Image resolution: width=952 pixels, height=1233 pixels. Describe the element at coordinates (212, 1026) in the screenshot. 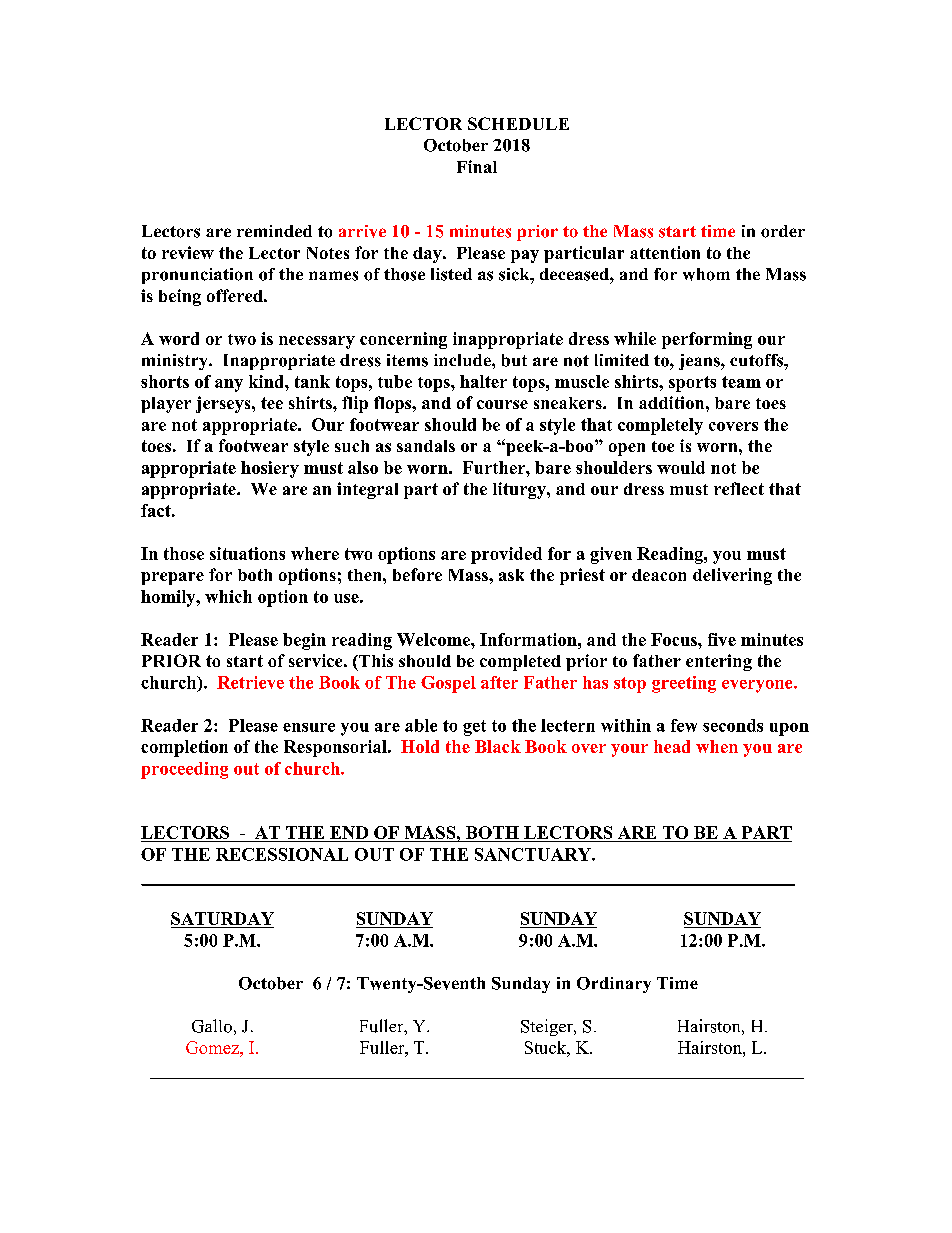

I see `Gallo` at that location.
